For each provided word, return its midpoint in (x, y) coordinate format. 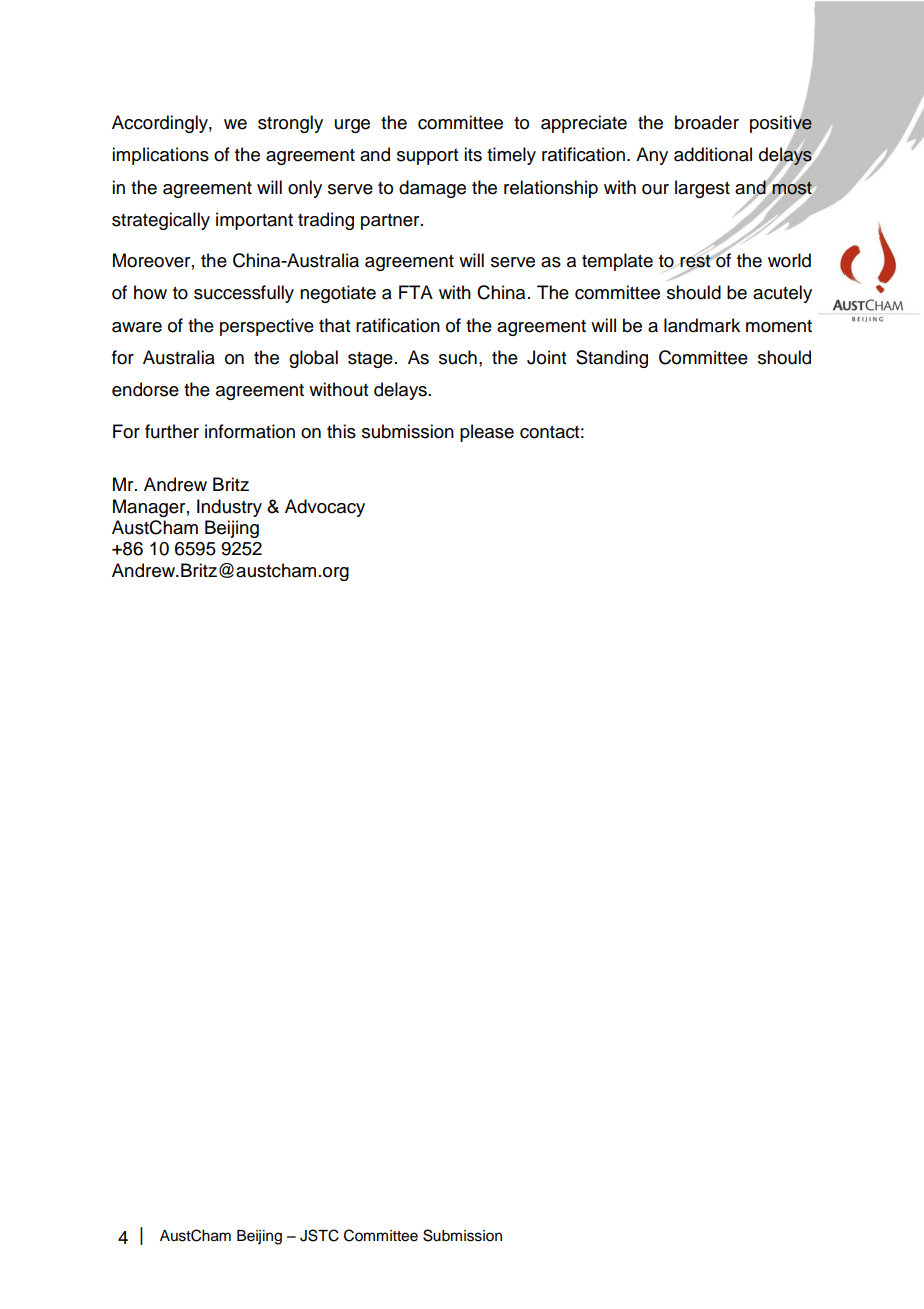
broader (707, 122)
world (789, 260)
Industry (229, 508)
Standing (612, 359)
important (254, 221)
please (487, 433)
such (458, 357)
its (473, 154)
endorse (145, 389)
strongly (290, 124)
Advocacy (325, 508)
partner (391, 222)
